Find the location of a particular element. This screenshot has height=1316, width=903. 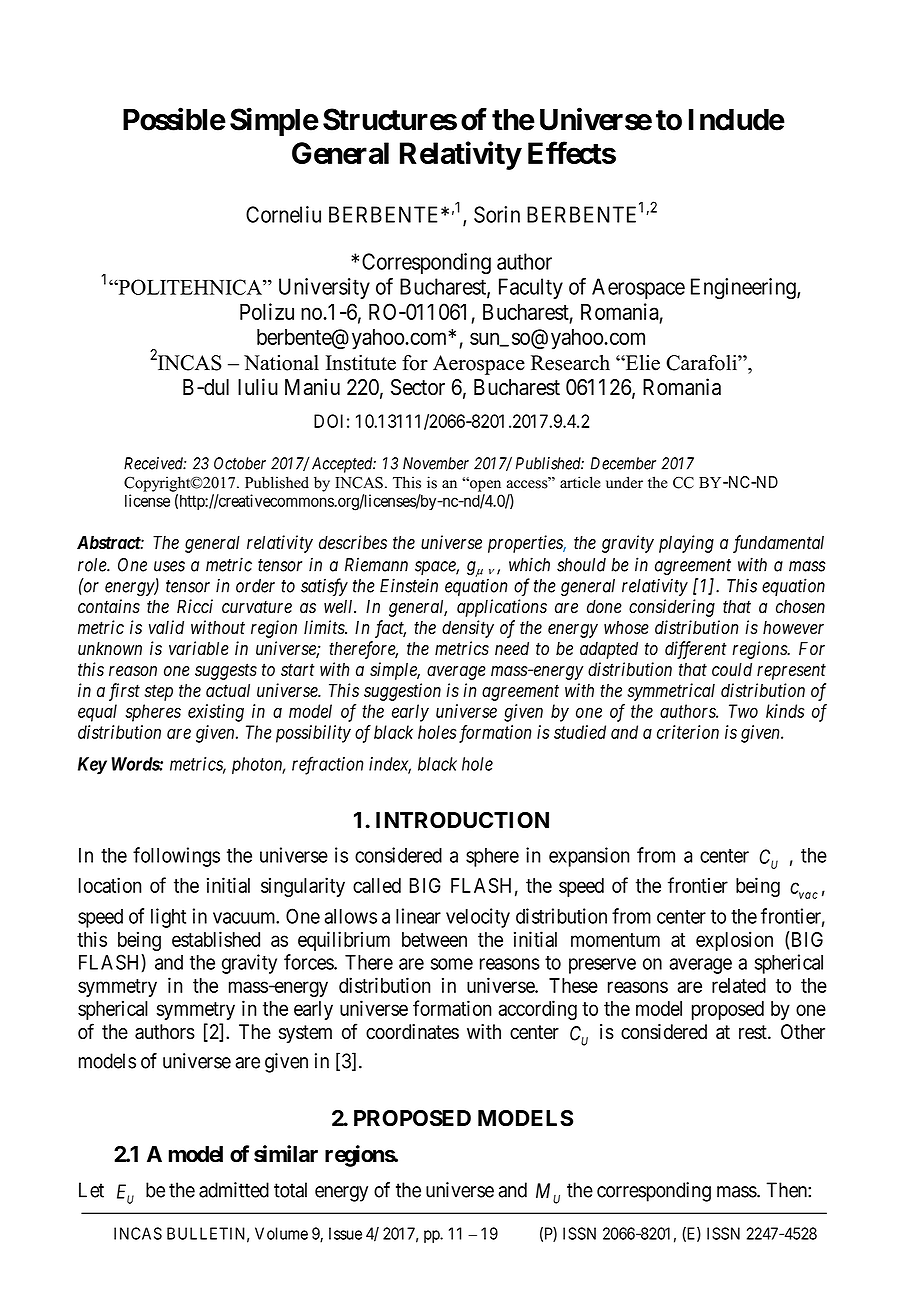

admitted is located at coordinates (234, 1190).
